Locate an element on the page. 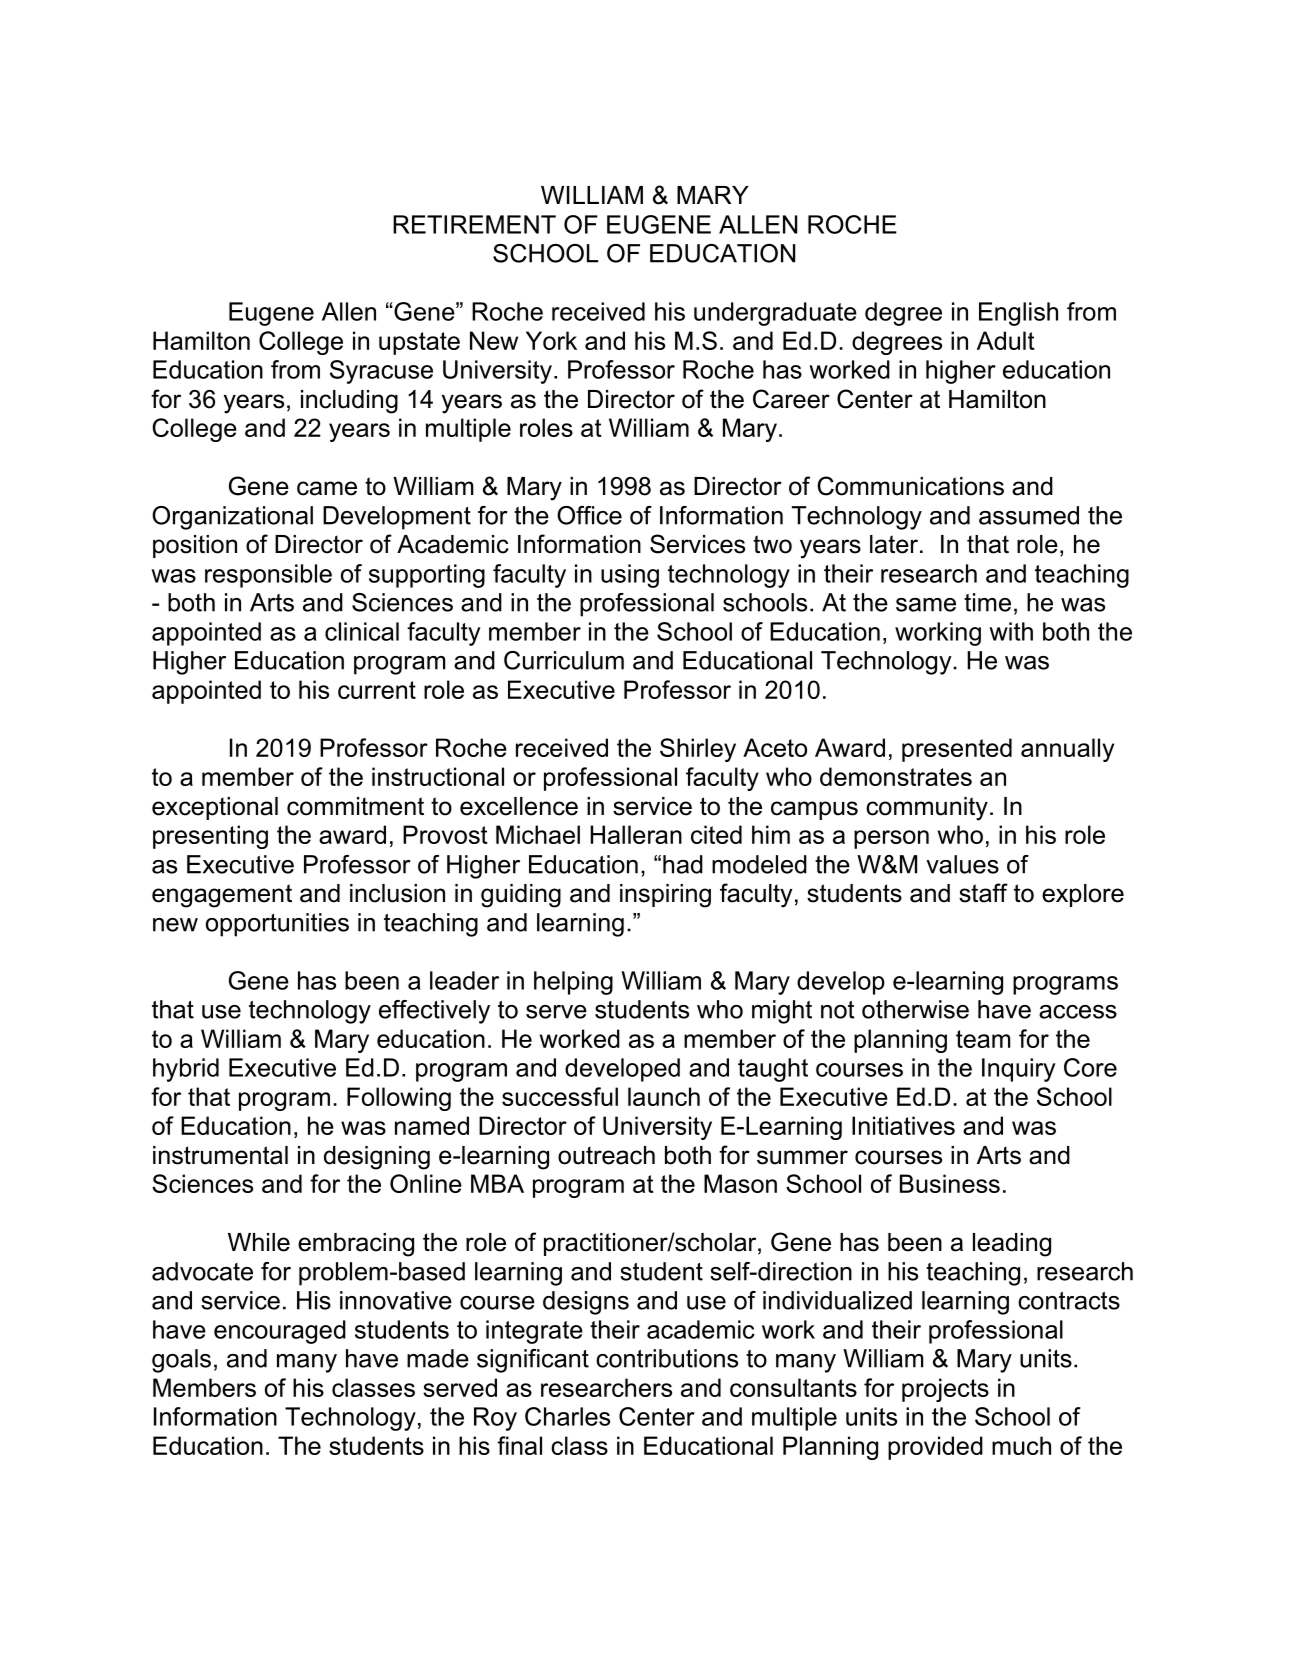 The image size is (1290, 1669). upstate is located at coordinates (419, 343).
